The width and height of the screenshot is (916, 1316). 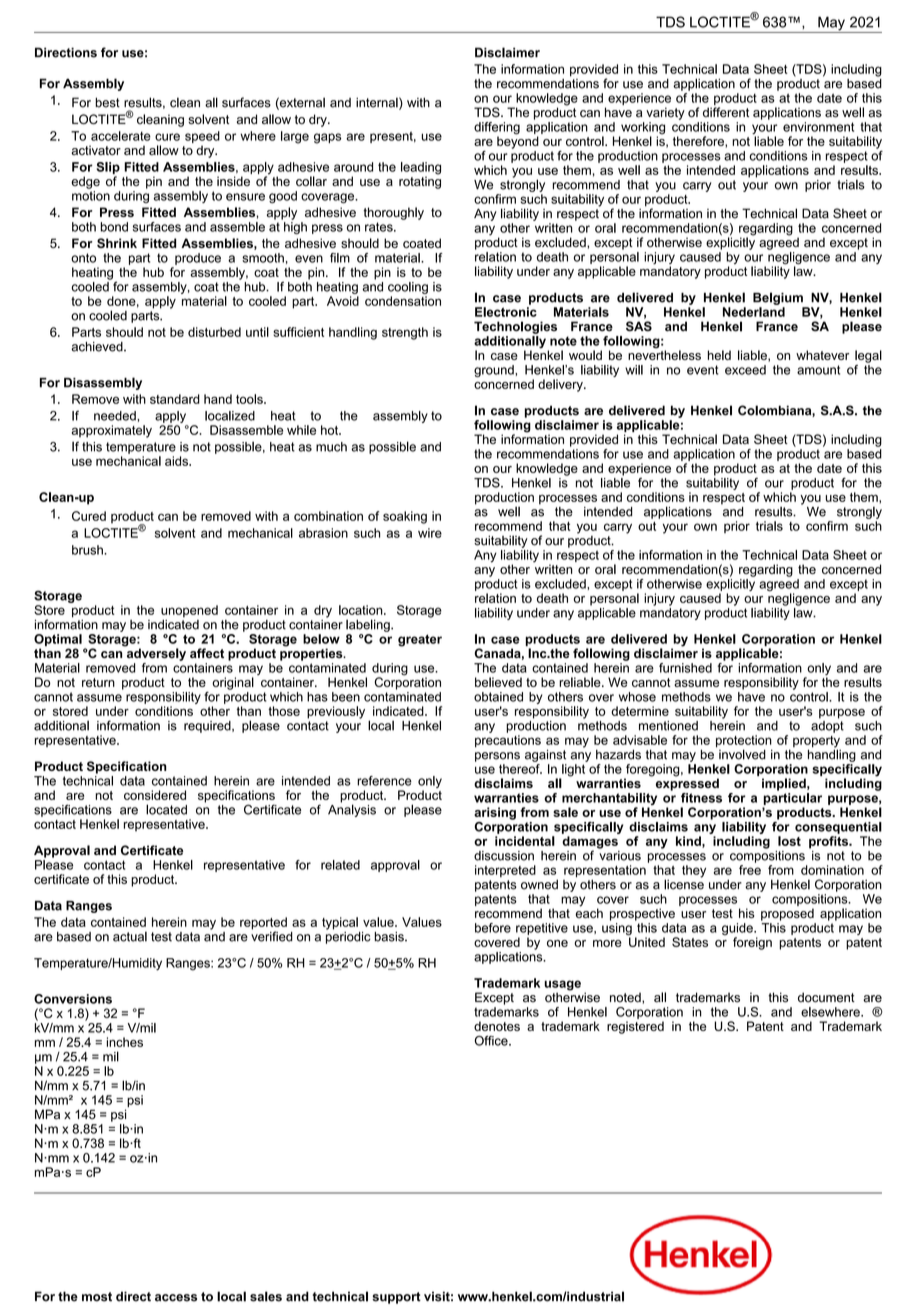 What do you see at coordinates (396, 1298) in the screenshot?
I see `support` at bounding box center [396, 1298].
